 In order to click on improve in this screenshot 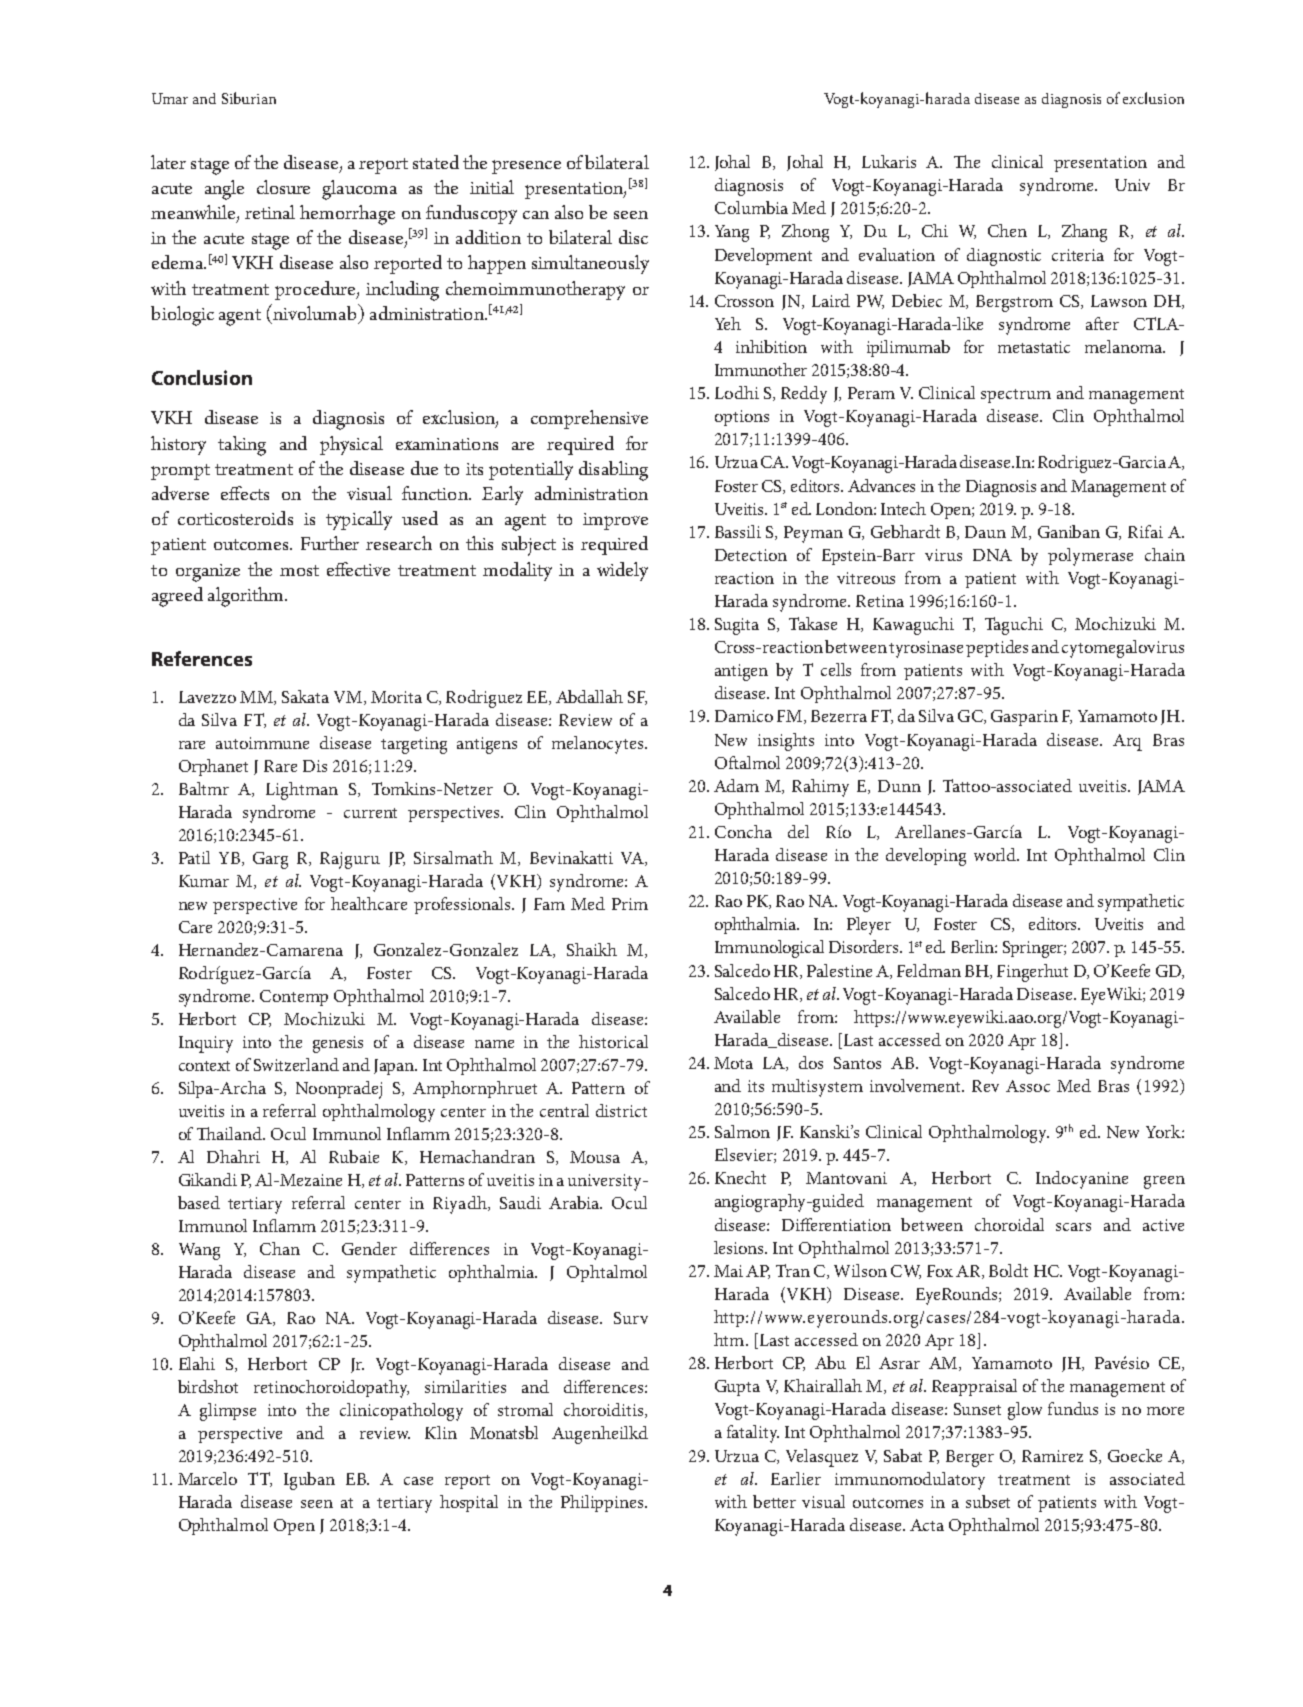, I will do `click(615, 521)`.
